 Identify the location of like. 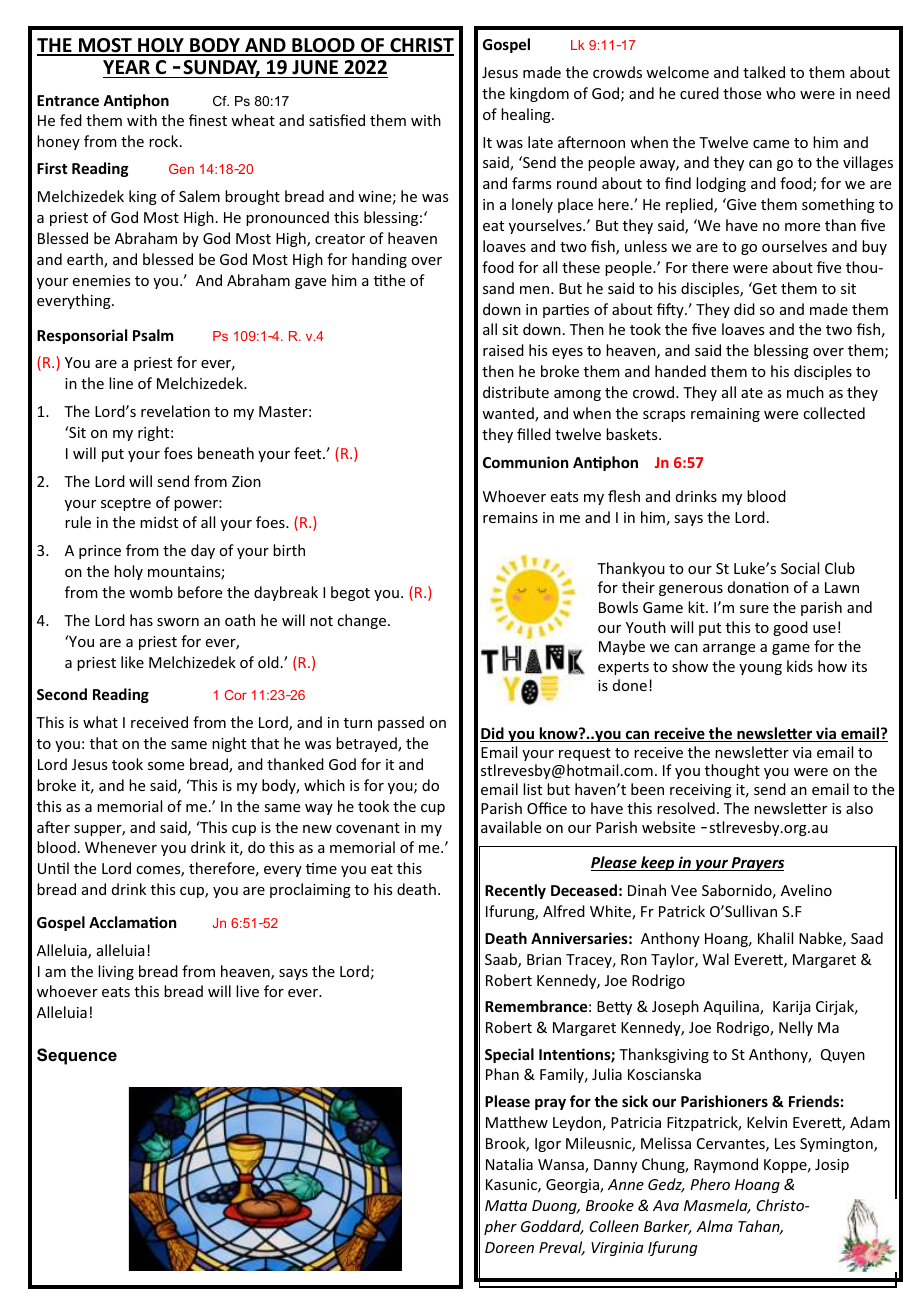
(132, 662).
